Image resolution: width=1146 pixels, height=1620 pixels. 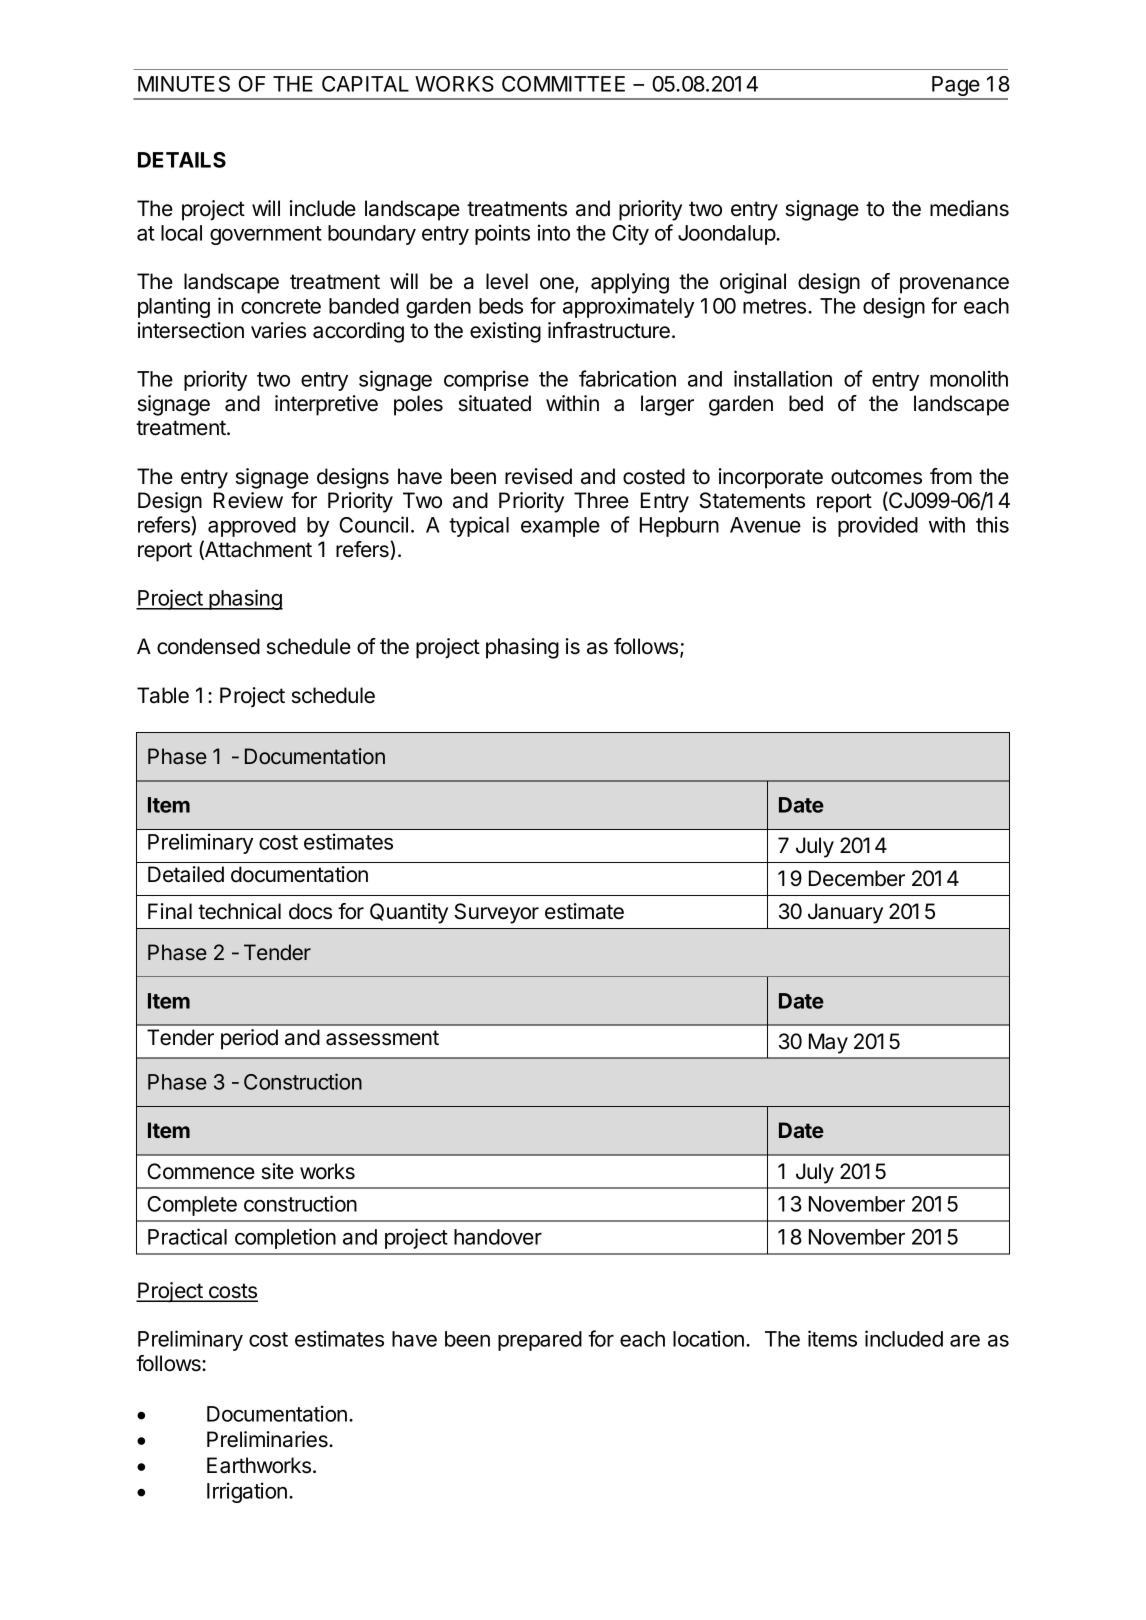 What do you see at coordinates (496, 913) in the document?
I see `Surveyor` at bounding box center [496, 913].
